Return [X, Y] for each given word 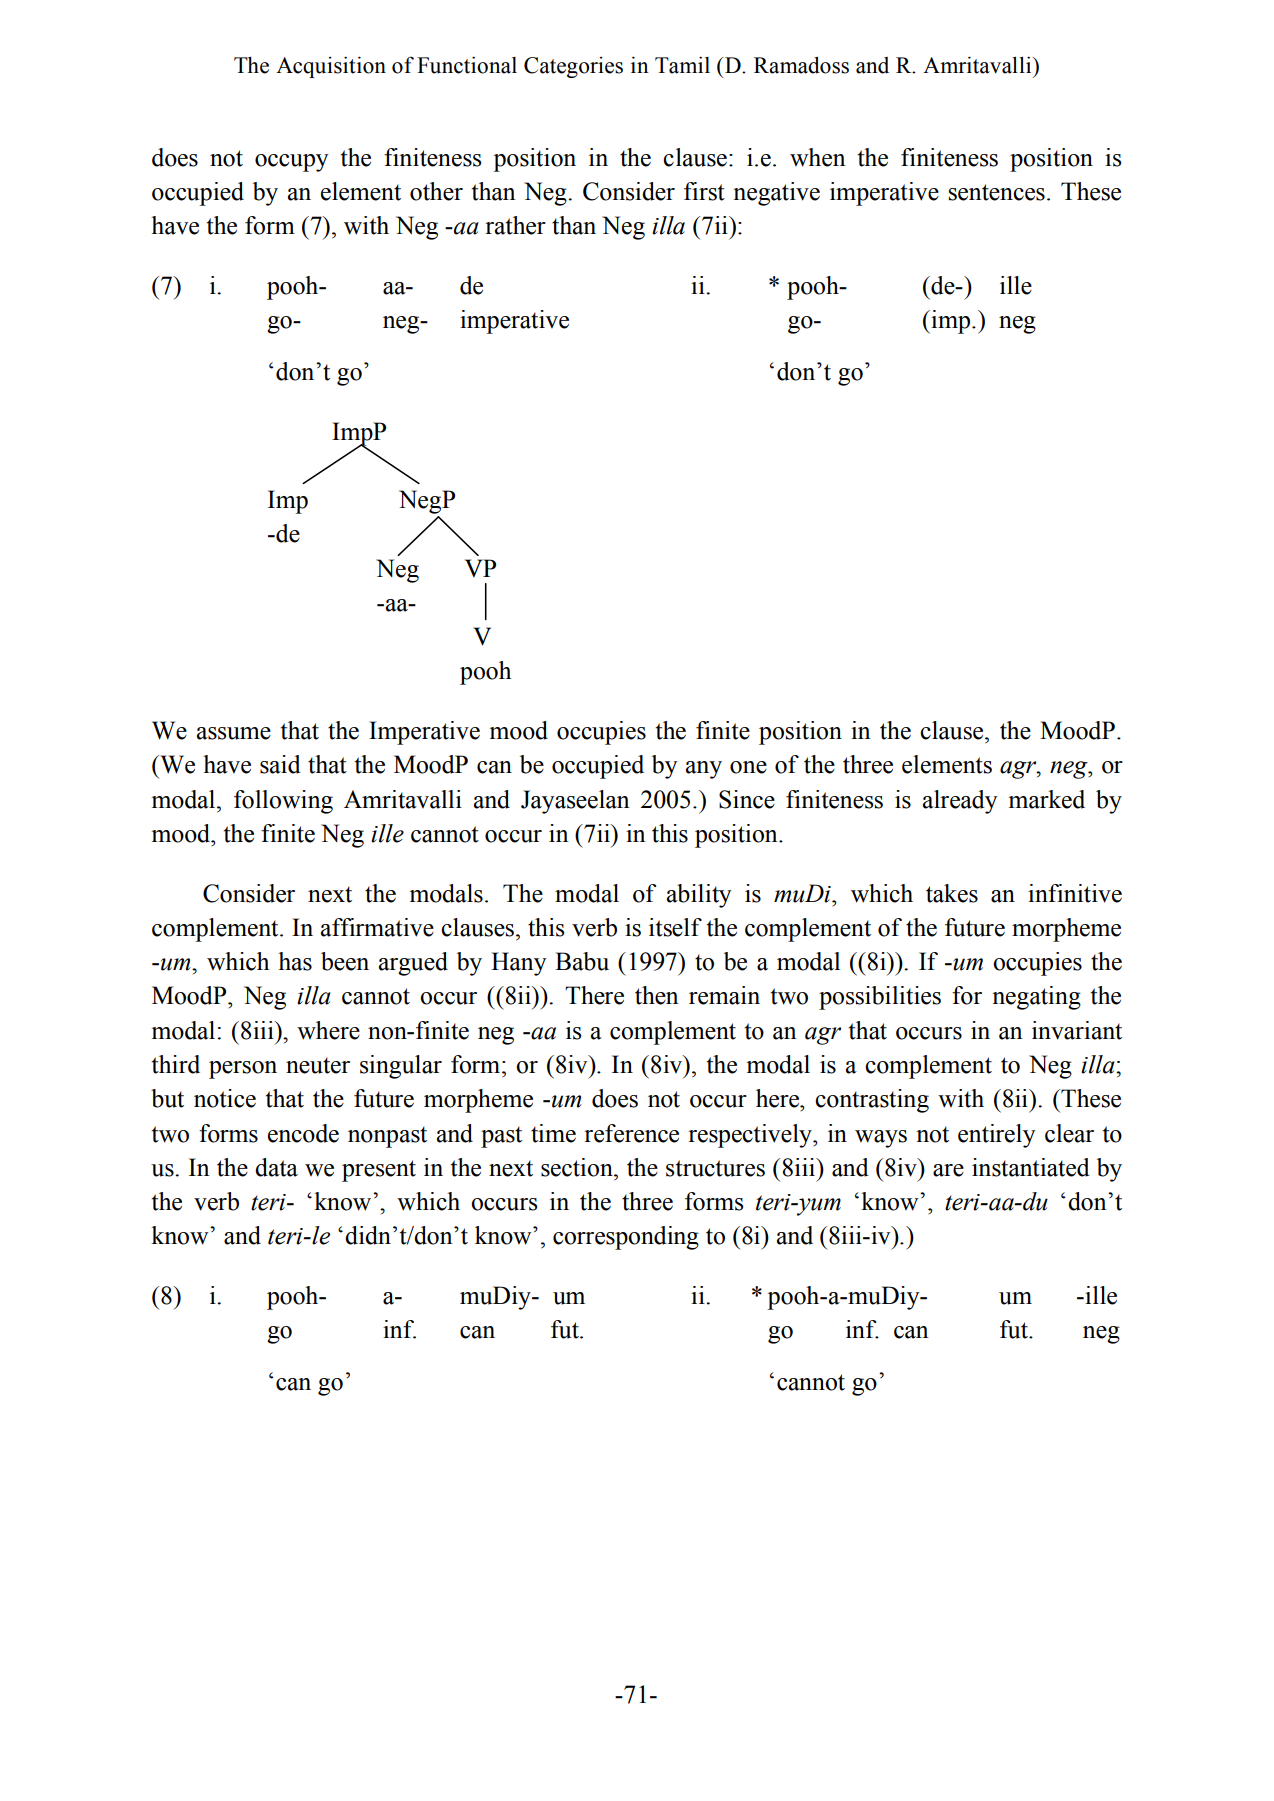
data [276, 1167]
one [748, 767]
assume [234, 733]
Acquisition [331, 67]
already [960, 802]
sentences [997, 192]
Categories [573, 67]
